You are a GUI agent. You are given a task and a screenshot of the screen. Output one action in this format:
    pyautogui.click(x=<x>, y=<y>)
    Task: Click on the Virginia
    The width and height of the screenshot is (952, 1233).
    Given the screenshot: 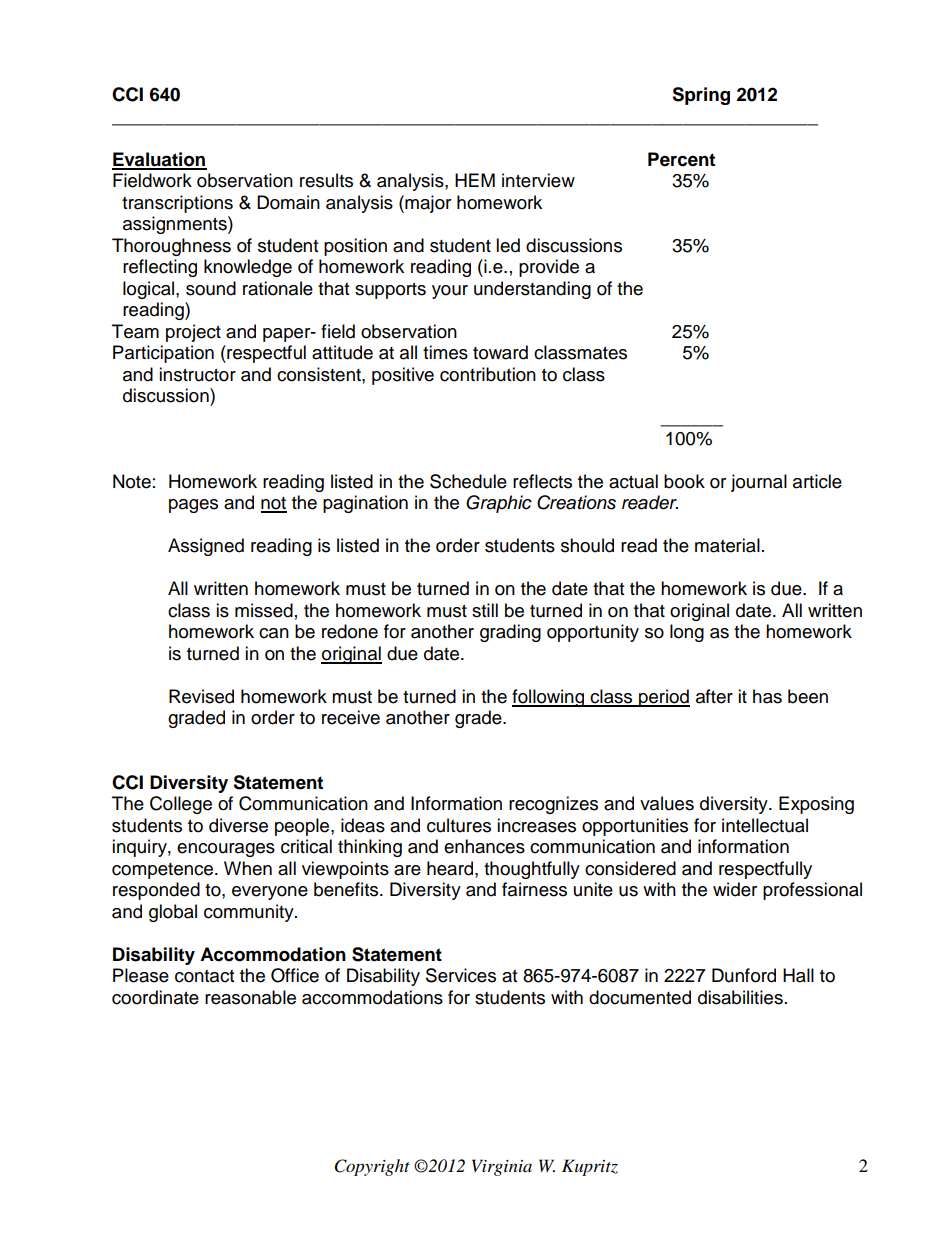 What is the action you would take?
    pyautogui.click(x=502, y=1167)
